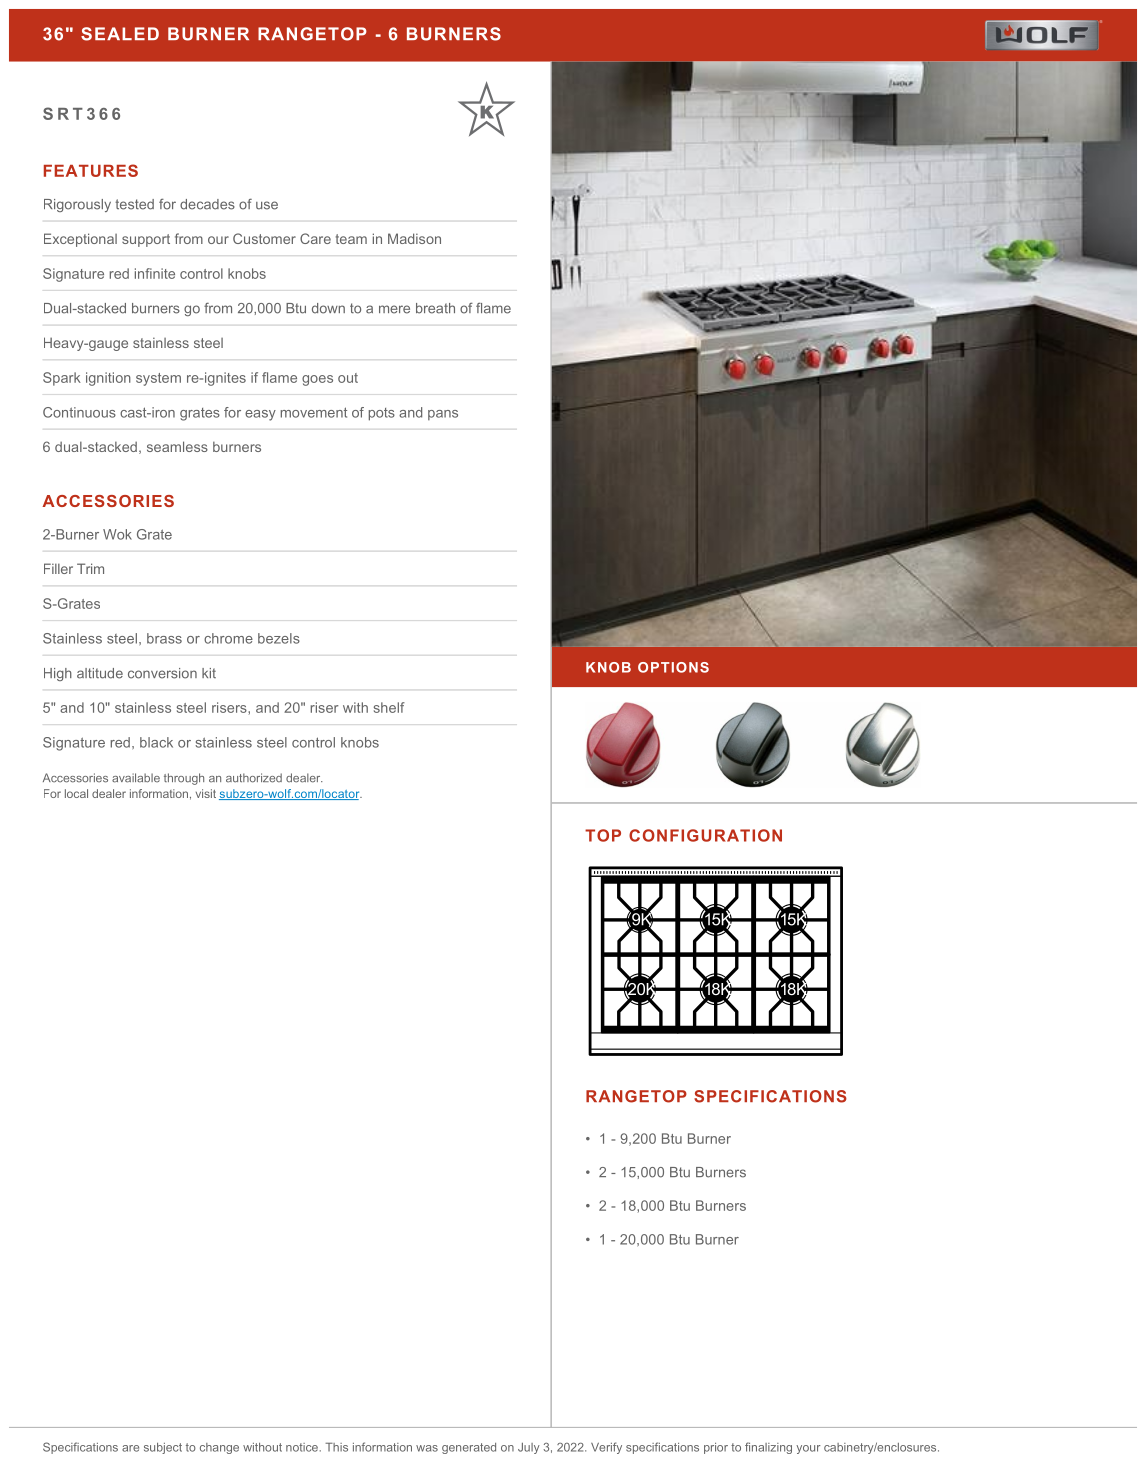 The image size is (1146, 1483). Describe the element at coordinates (673, 667) in the page. I see `OPTIONS` at that location.
